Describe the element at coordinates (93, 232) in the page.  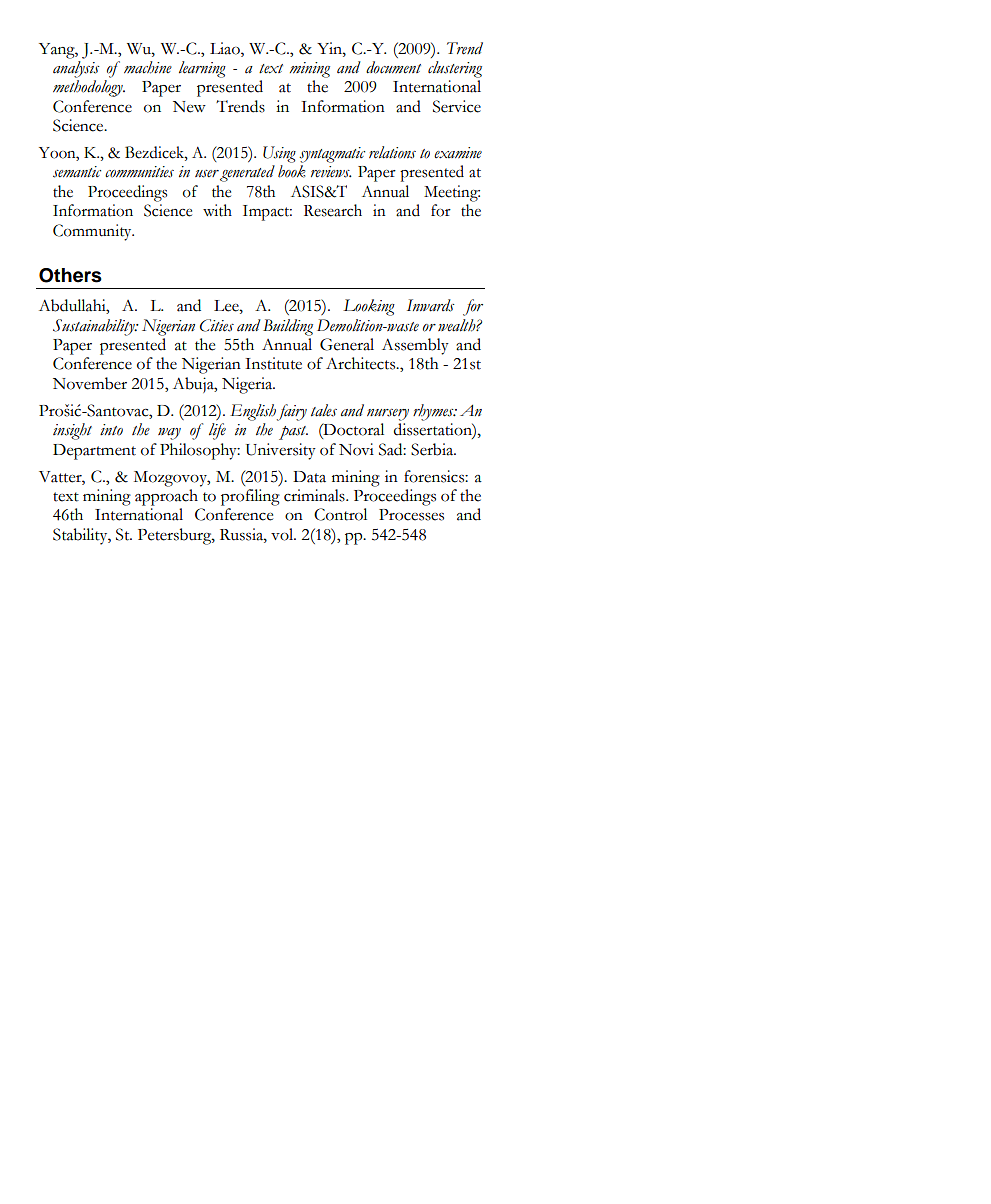
I see `Community` at that location.
